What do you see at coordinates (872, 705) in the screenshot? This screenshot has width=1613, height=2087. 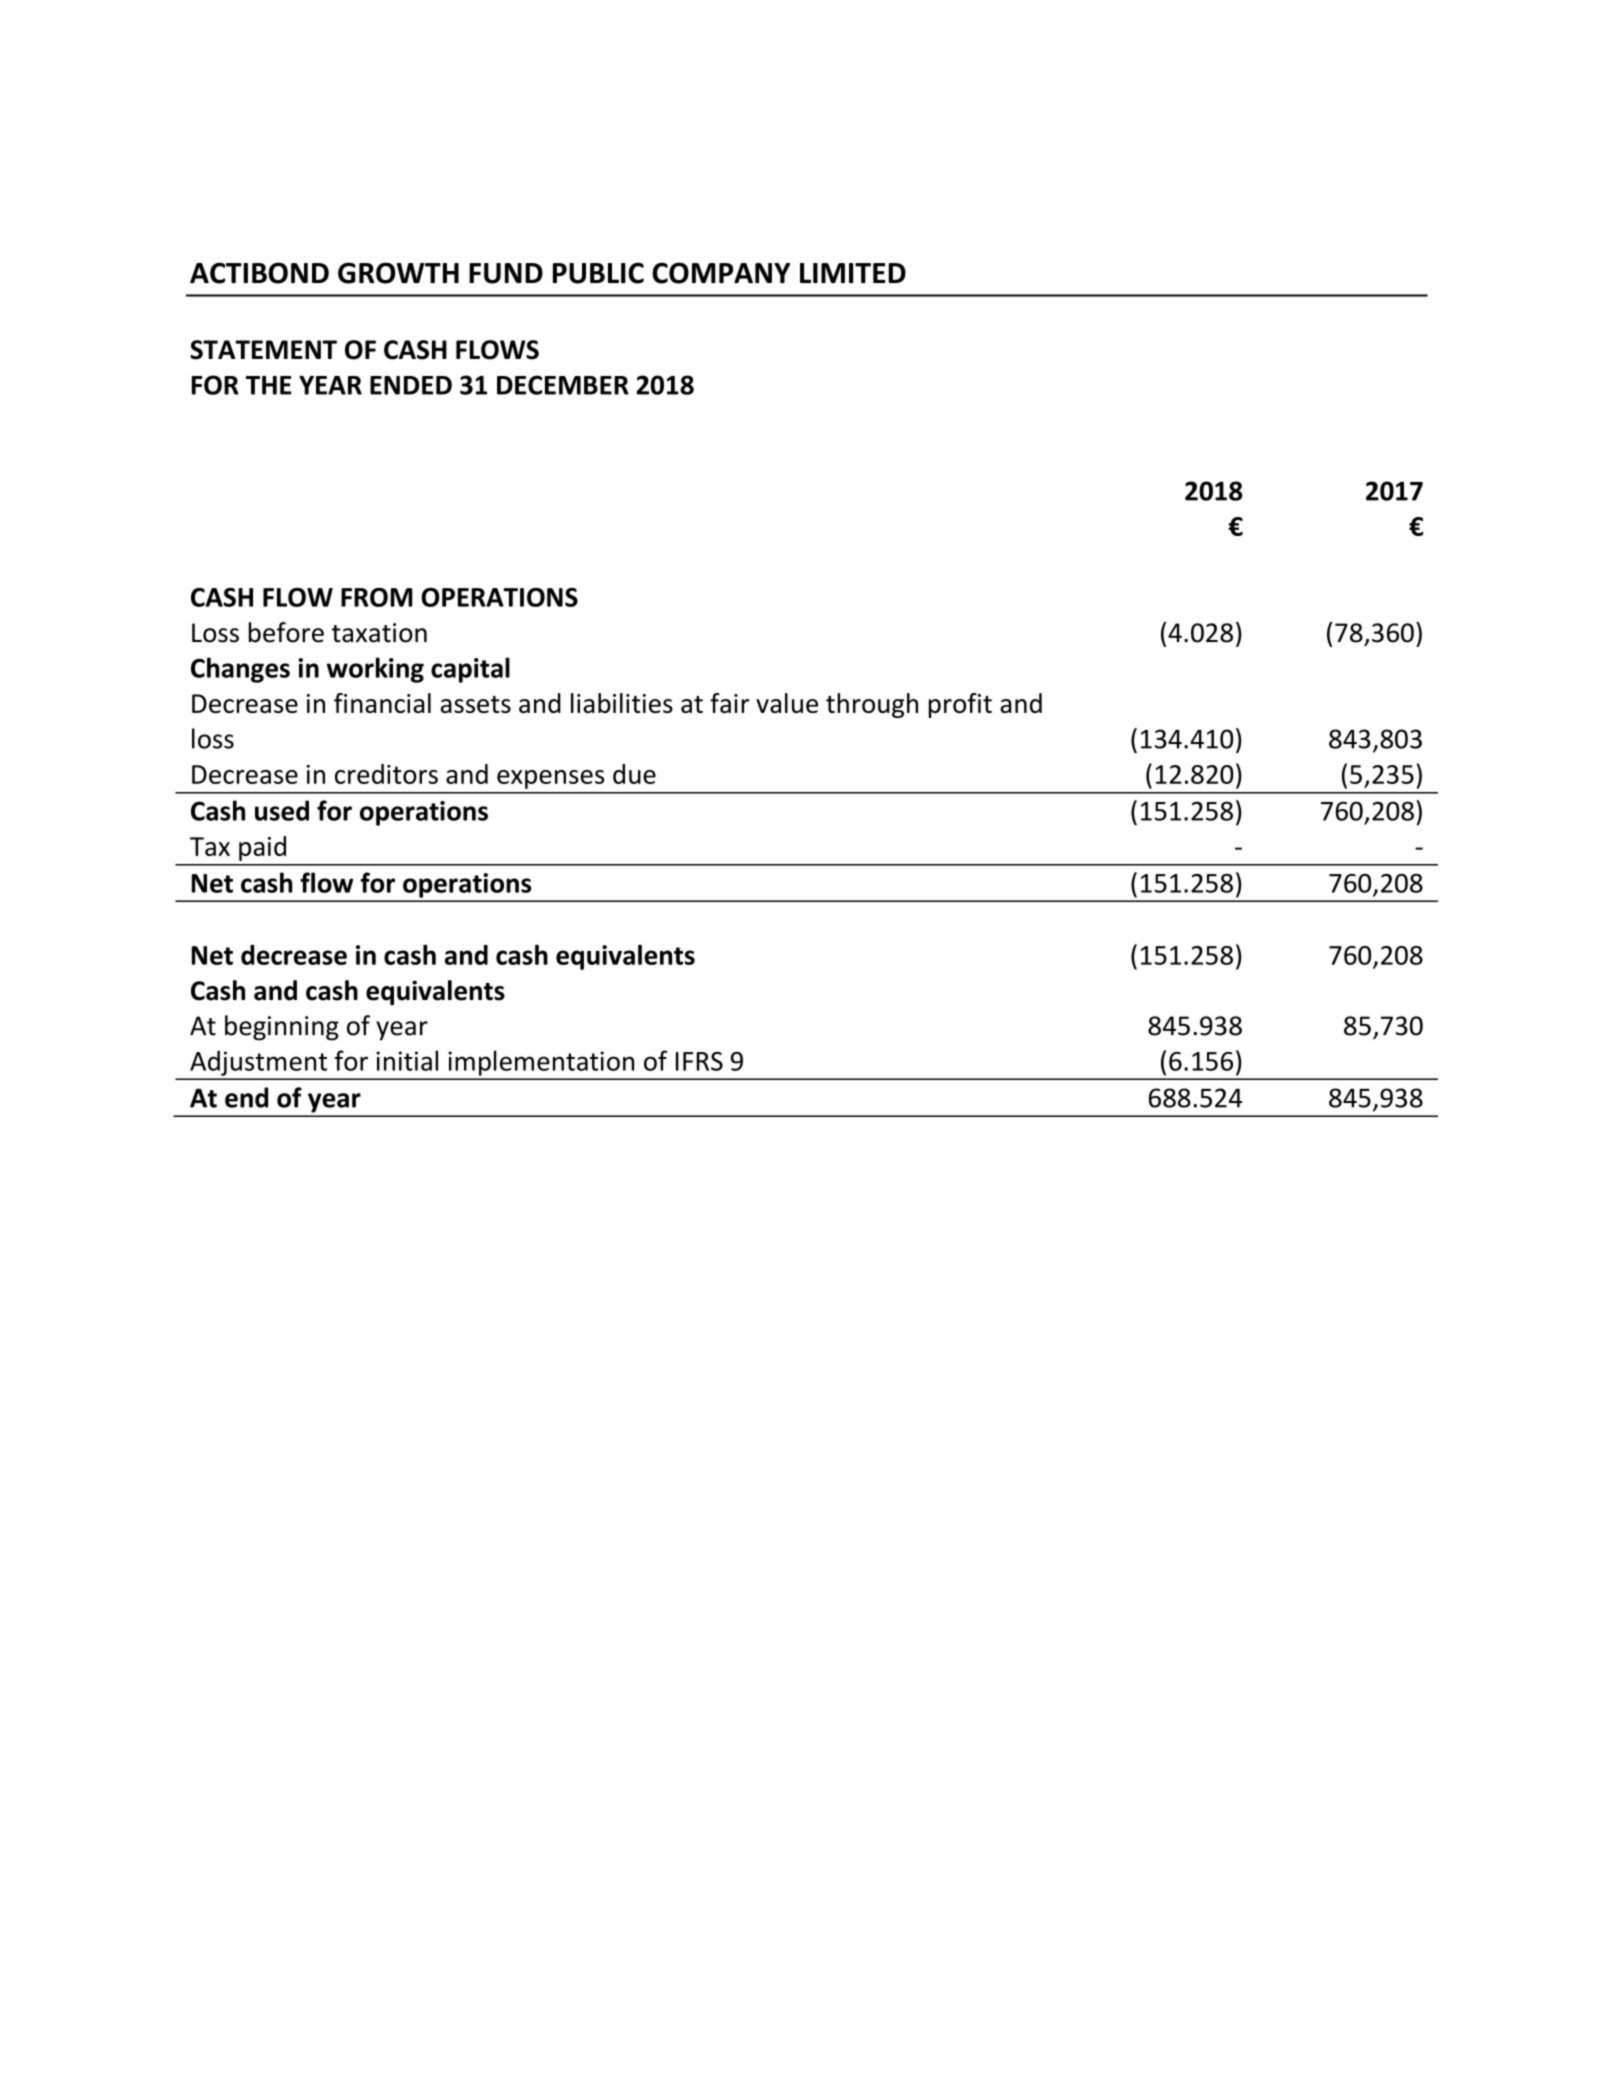 I see `through` at bounding box center [872, 705].
